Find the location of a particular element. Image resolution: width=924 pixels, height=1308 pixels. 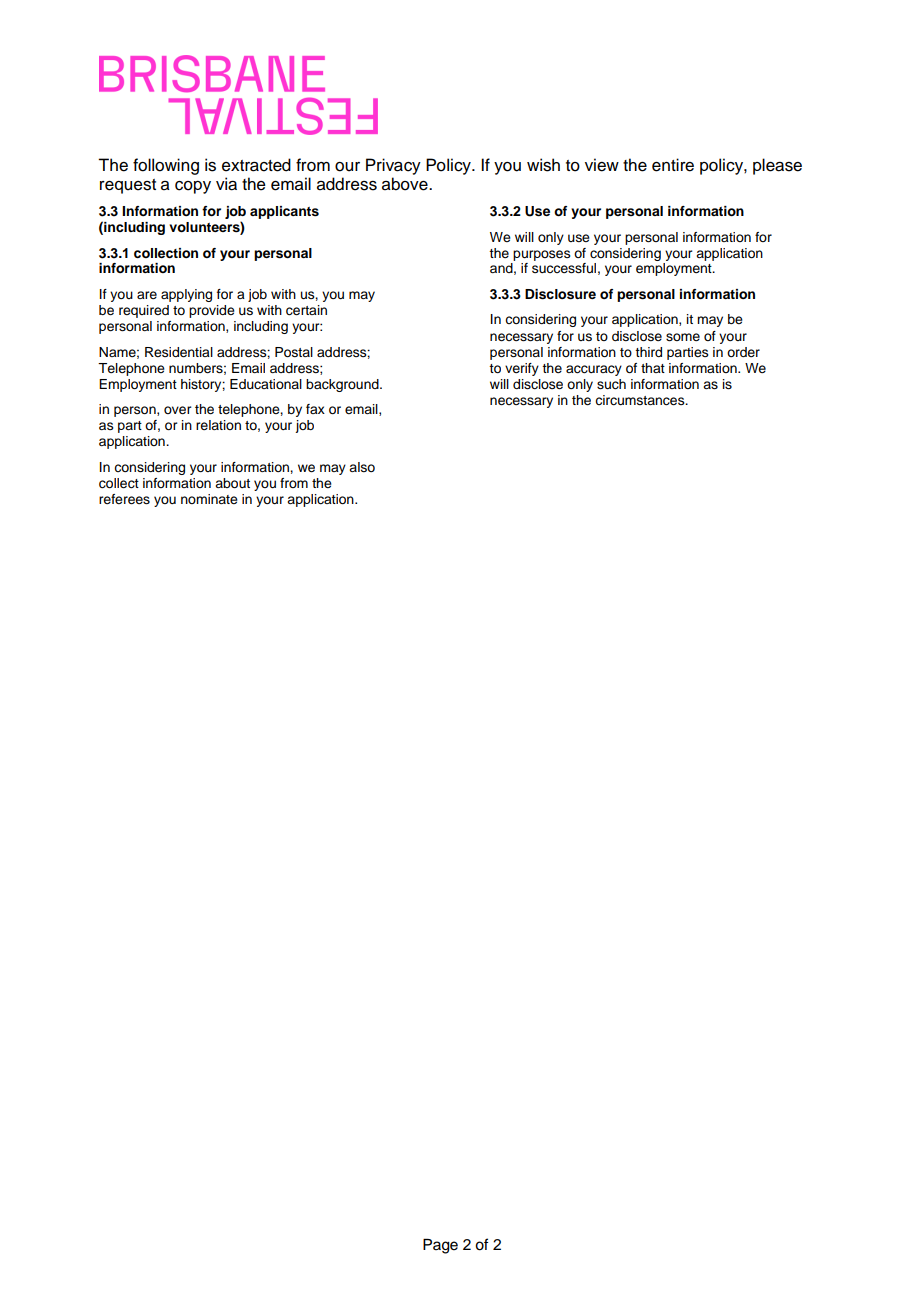

about is located at coordinates (232, 483).
